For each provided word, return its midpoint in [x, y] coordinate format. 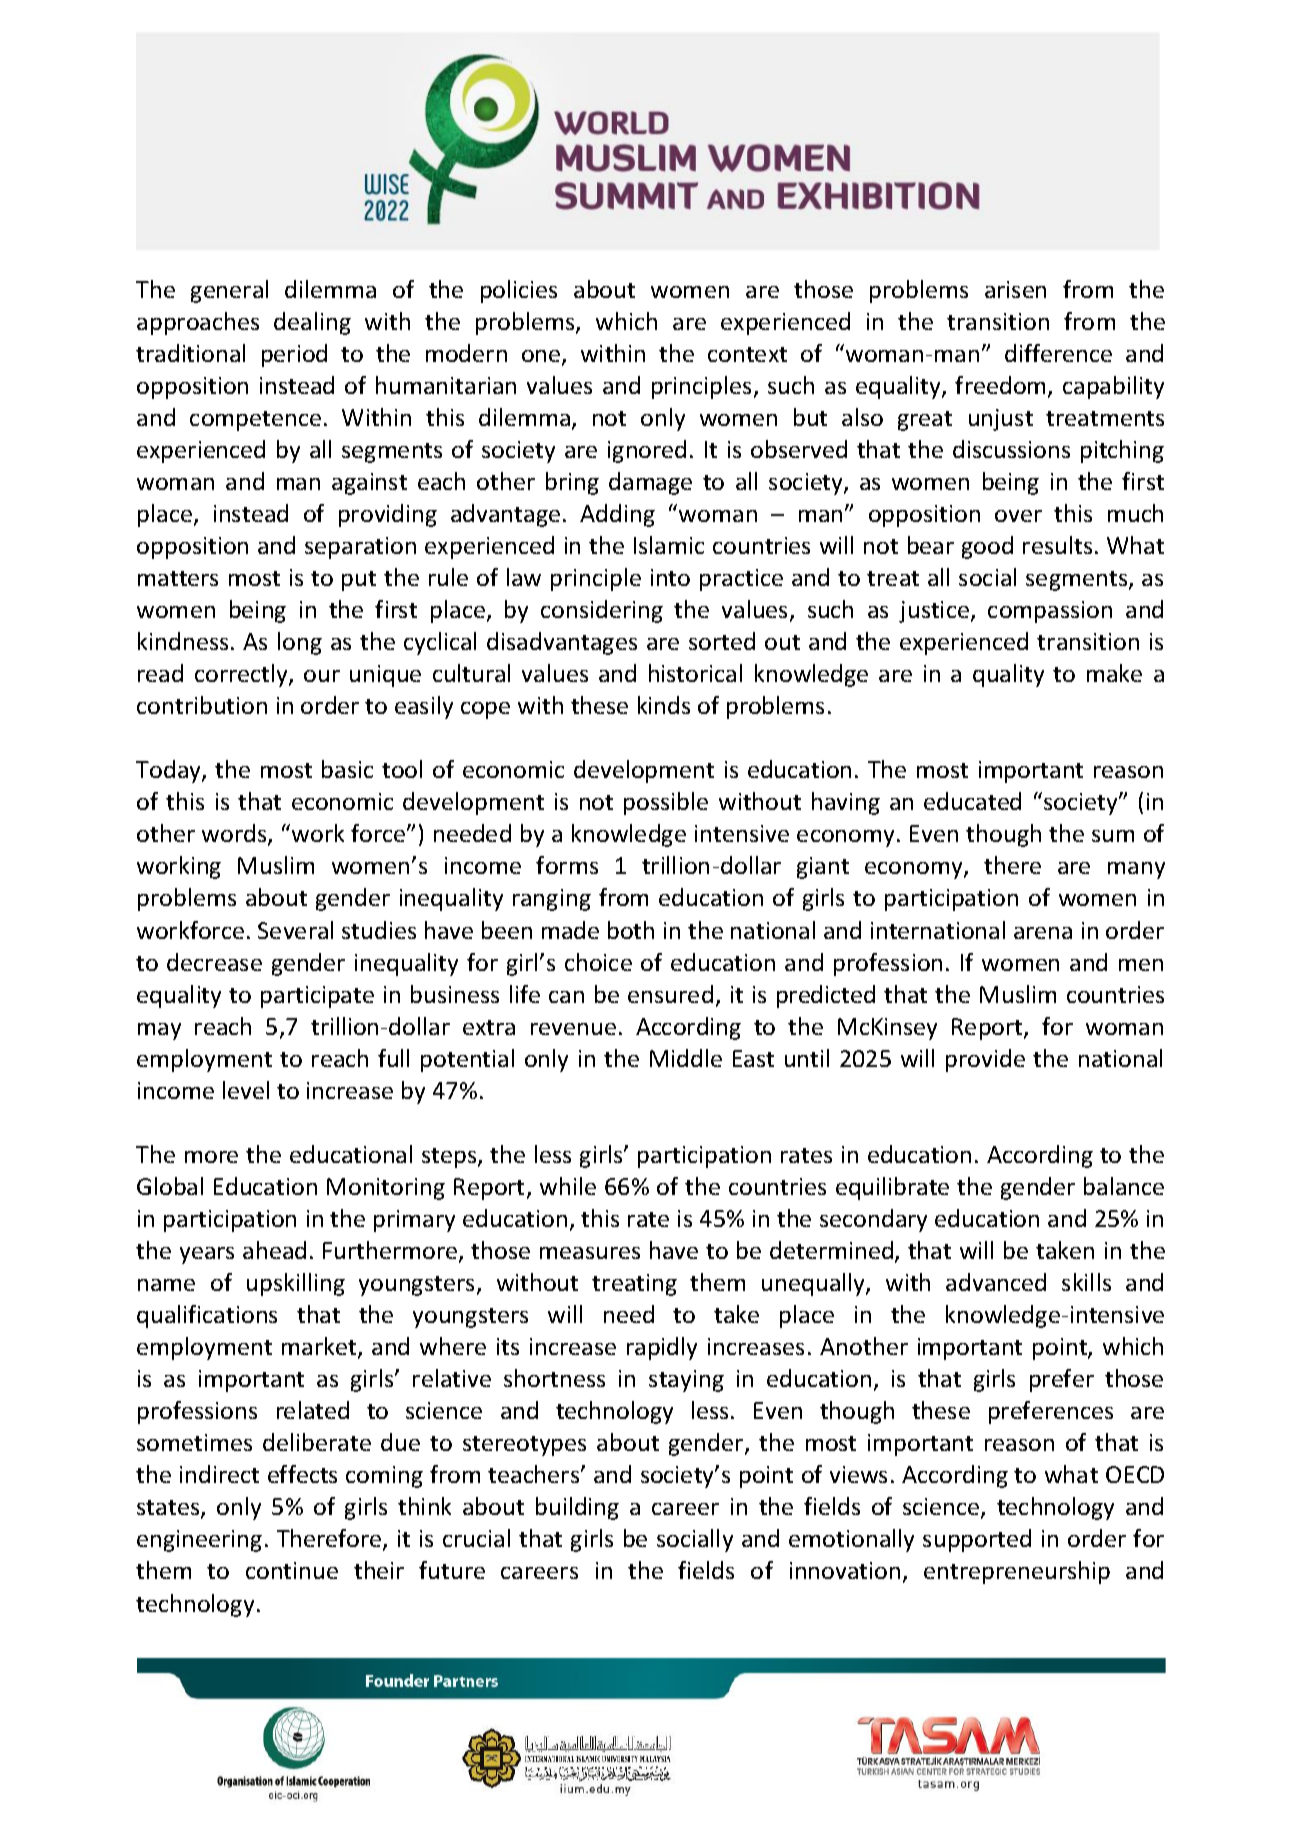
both [631, 930]
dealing [312, 323]
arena [1043, 933]
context [747, 354]
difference [1058, 353]
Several [295, 930]
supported [977, 1540]
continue [292, 1570]
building [577, 1508]
